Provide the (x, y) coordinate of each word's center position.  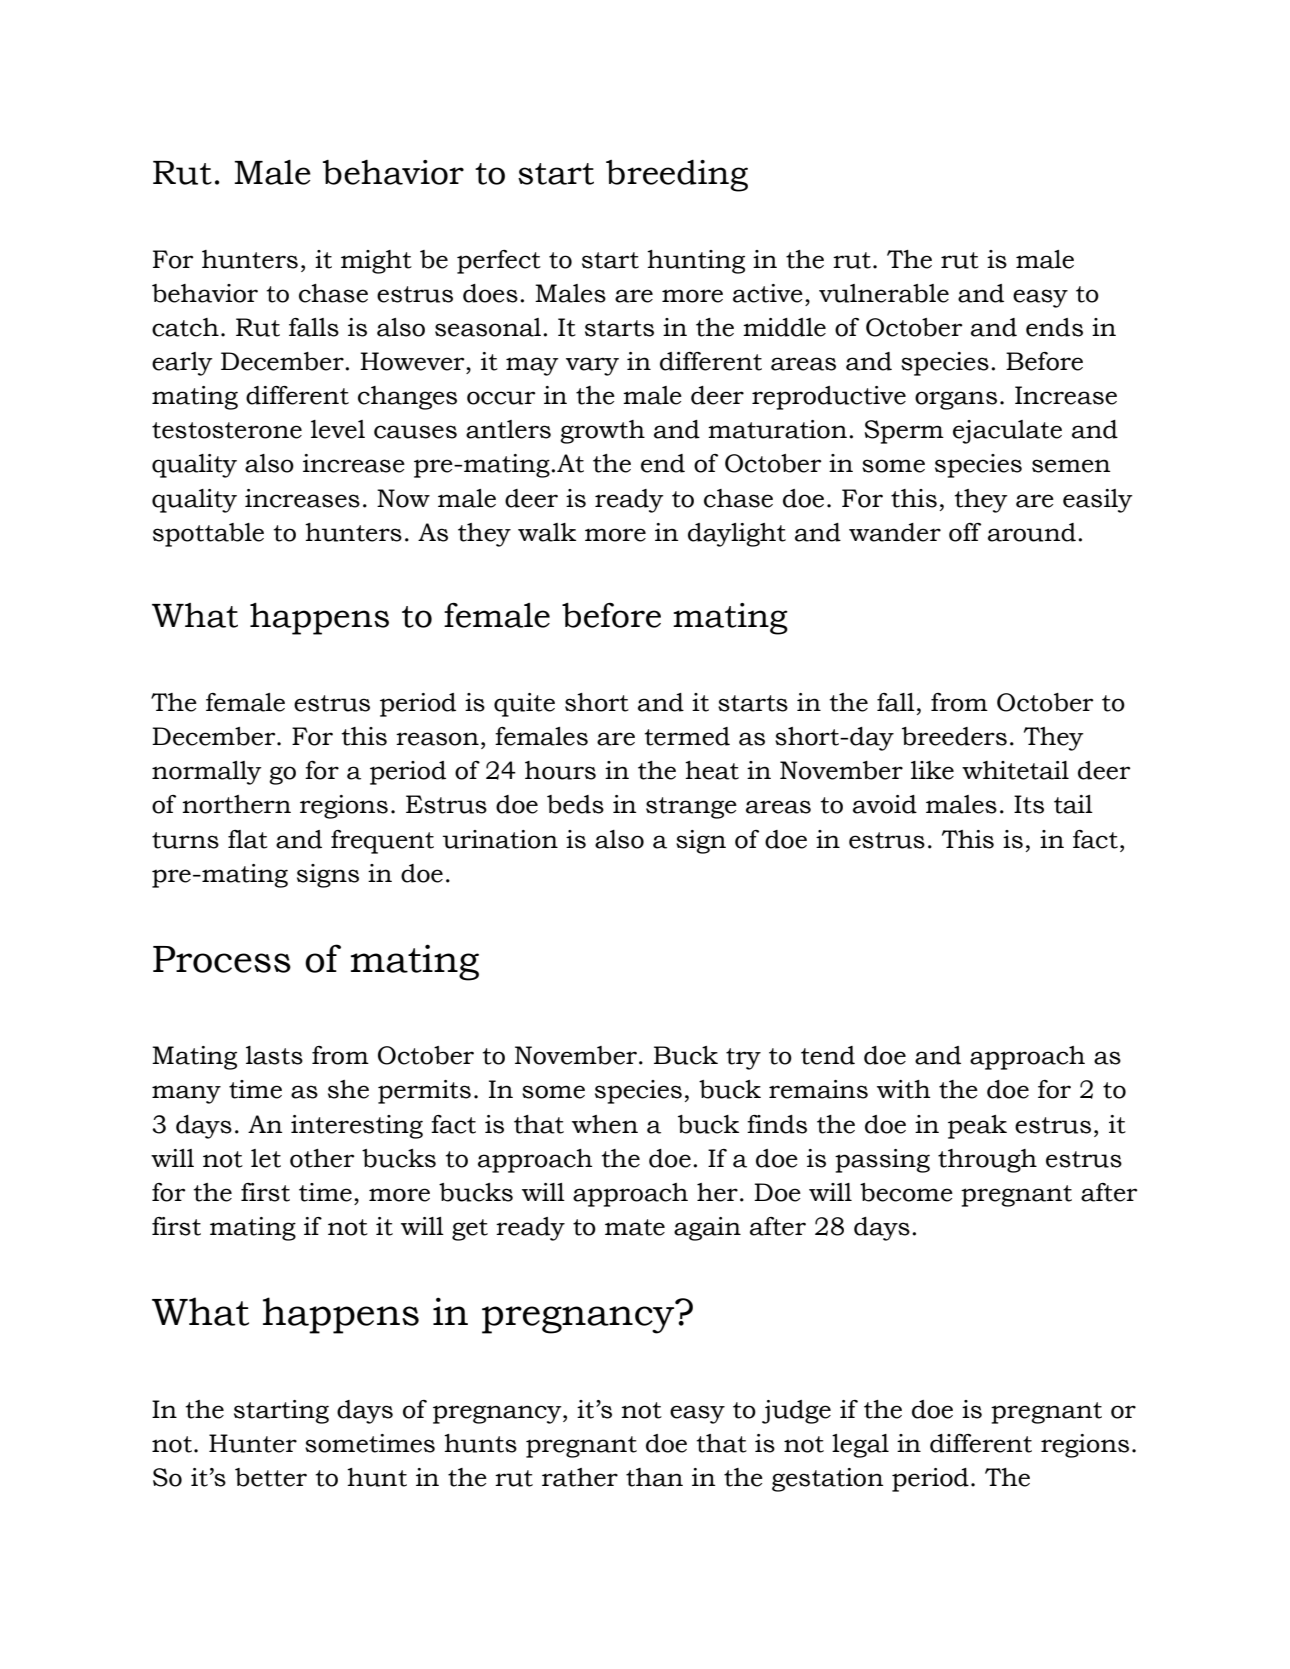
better (271, 1477)
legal (860, 1446)
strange (691, 808)
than (654, 1477)
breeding (677, 176)
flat (248, 839)
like (932, 770)
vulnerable (884, 293)
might (376, 262)
